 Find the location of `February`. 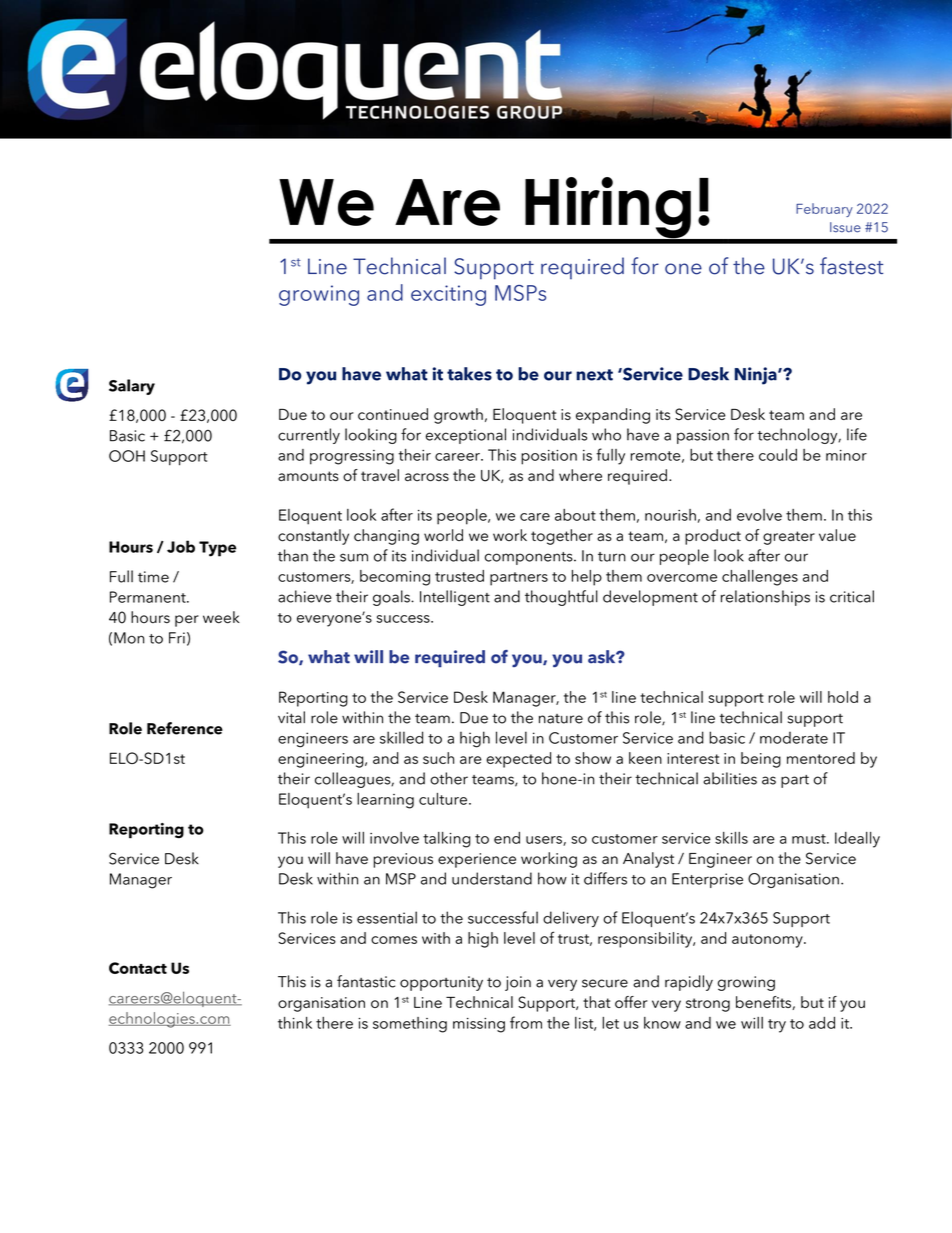

February is located at coordinates (824, 210).
